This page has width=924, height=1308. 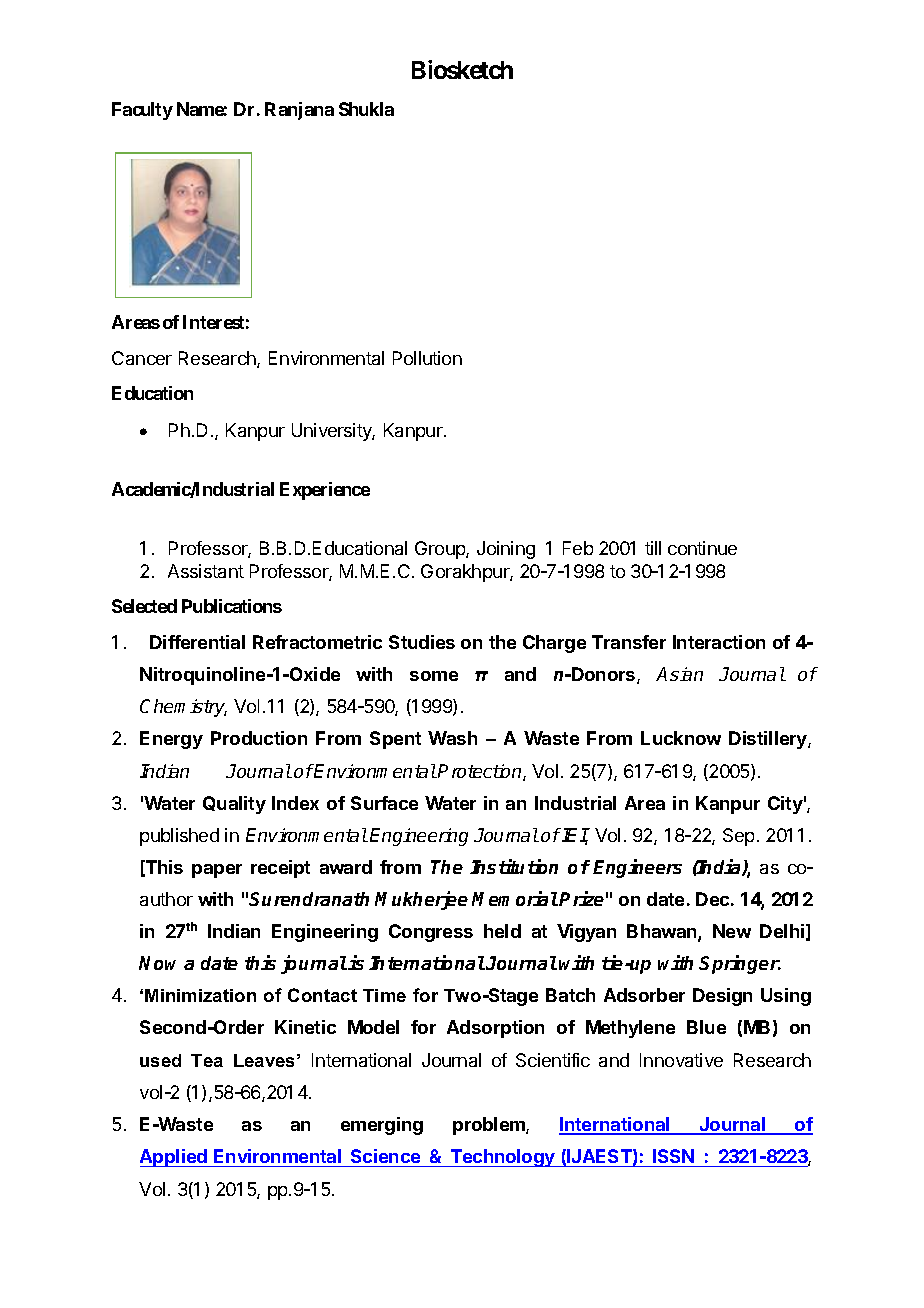 I want to click on problem, so click(x=490, y=1126).
